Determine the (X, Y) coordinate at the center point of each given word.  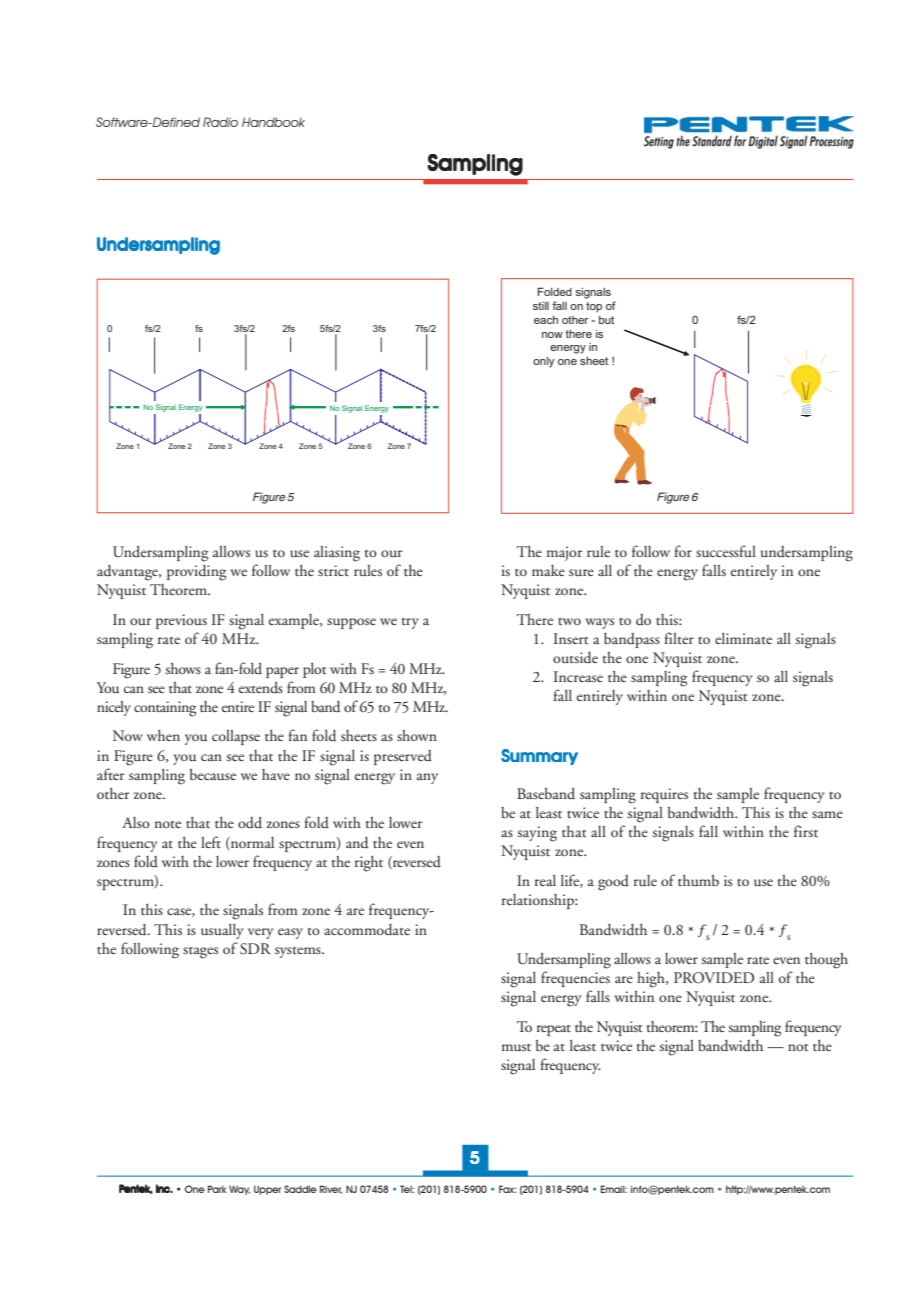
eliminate (743, 638)
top (594, 307)
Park (217, 1189)
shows (183, 668)
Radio (220, 122)
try (410, 623)
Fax (507, 1189)
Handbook (273, 122)
